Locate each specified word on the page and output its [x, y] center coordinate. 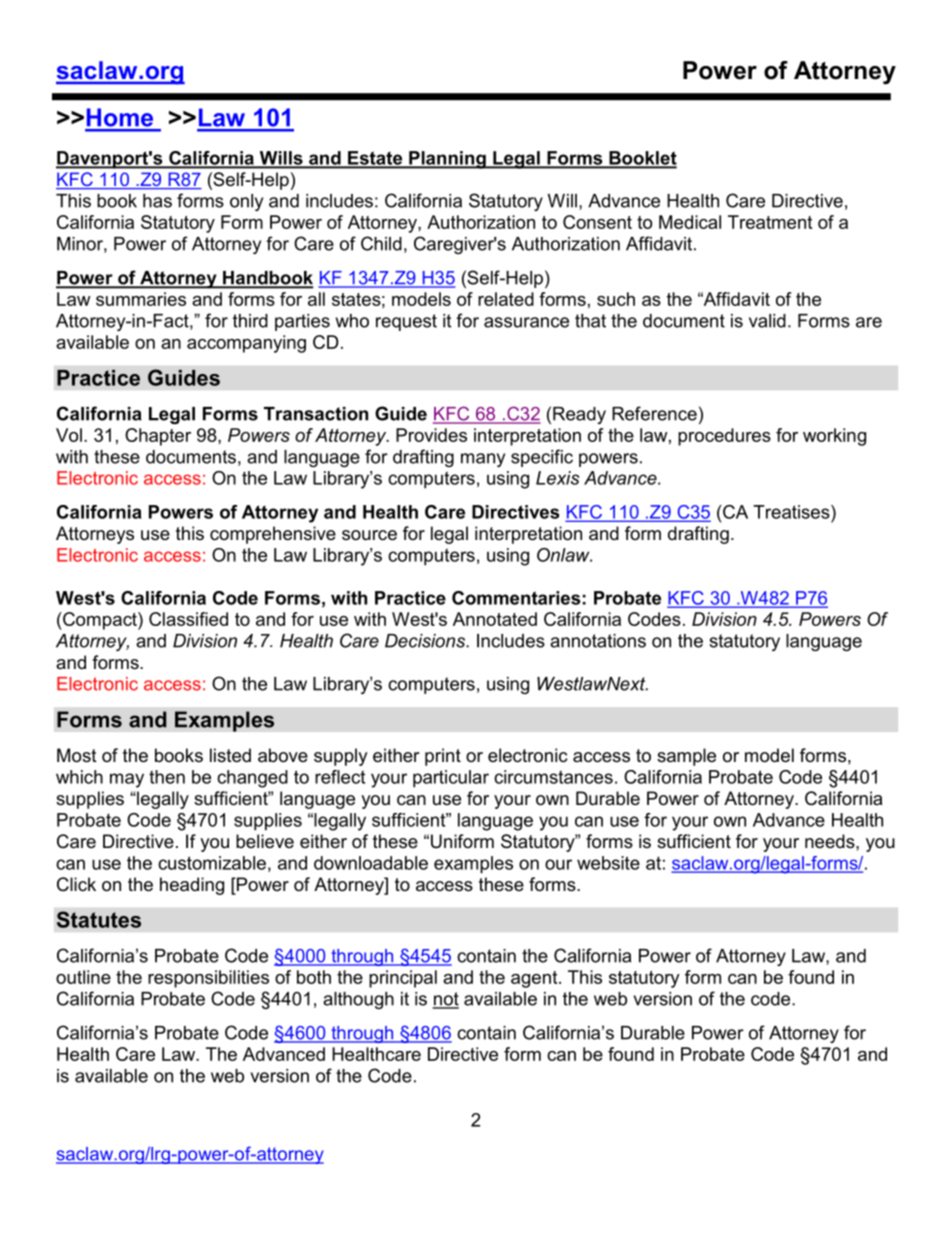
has [157, 201]
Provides [431, 435]
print [443, 757]
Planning [447, 160]
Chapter [158, 437]
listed [230, 755]
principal [403, 979]
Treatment [770, 222]
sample [686, 757]
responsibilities [208, 979]
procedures [724, 437]
